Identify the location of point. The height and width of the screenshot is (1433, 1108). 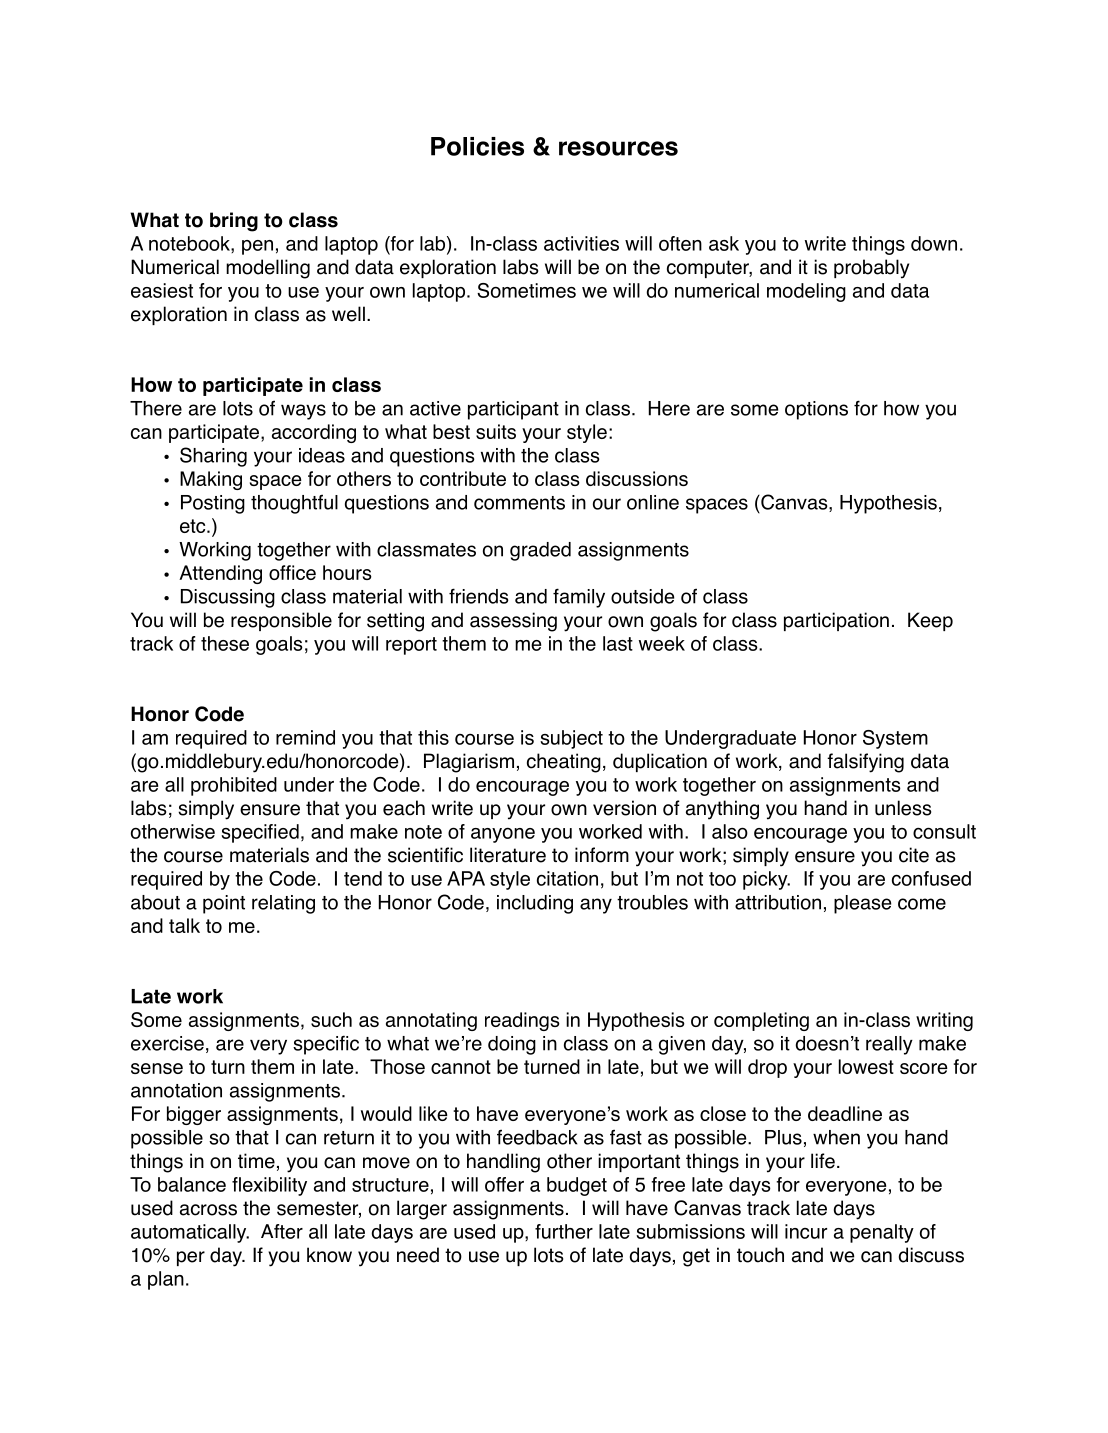
(224, 904).
